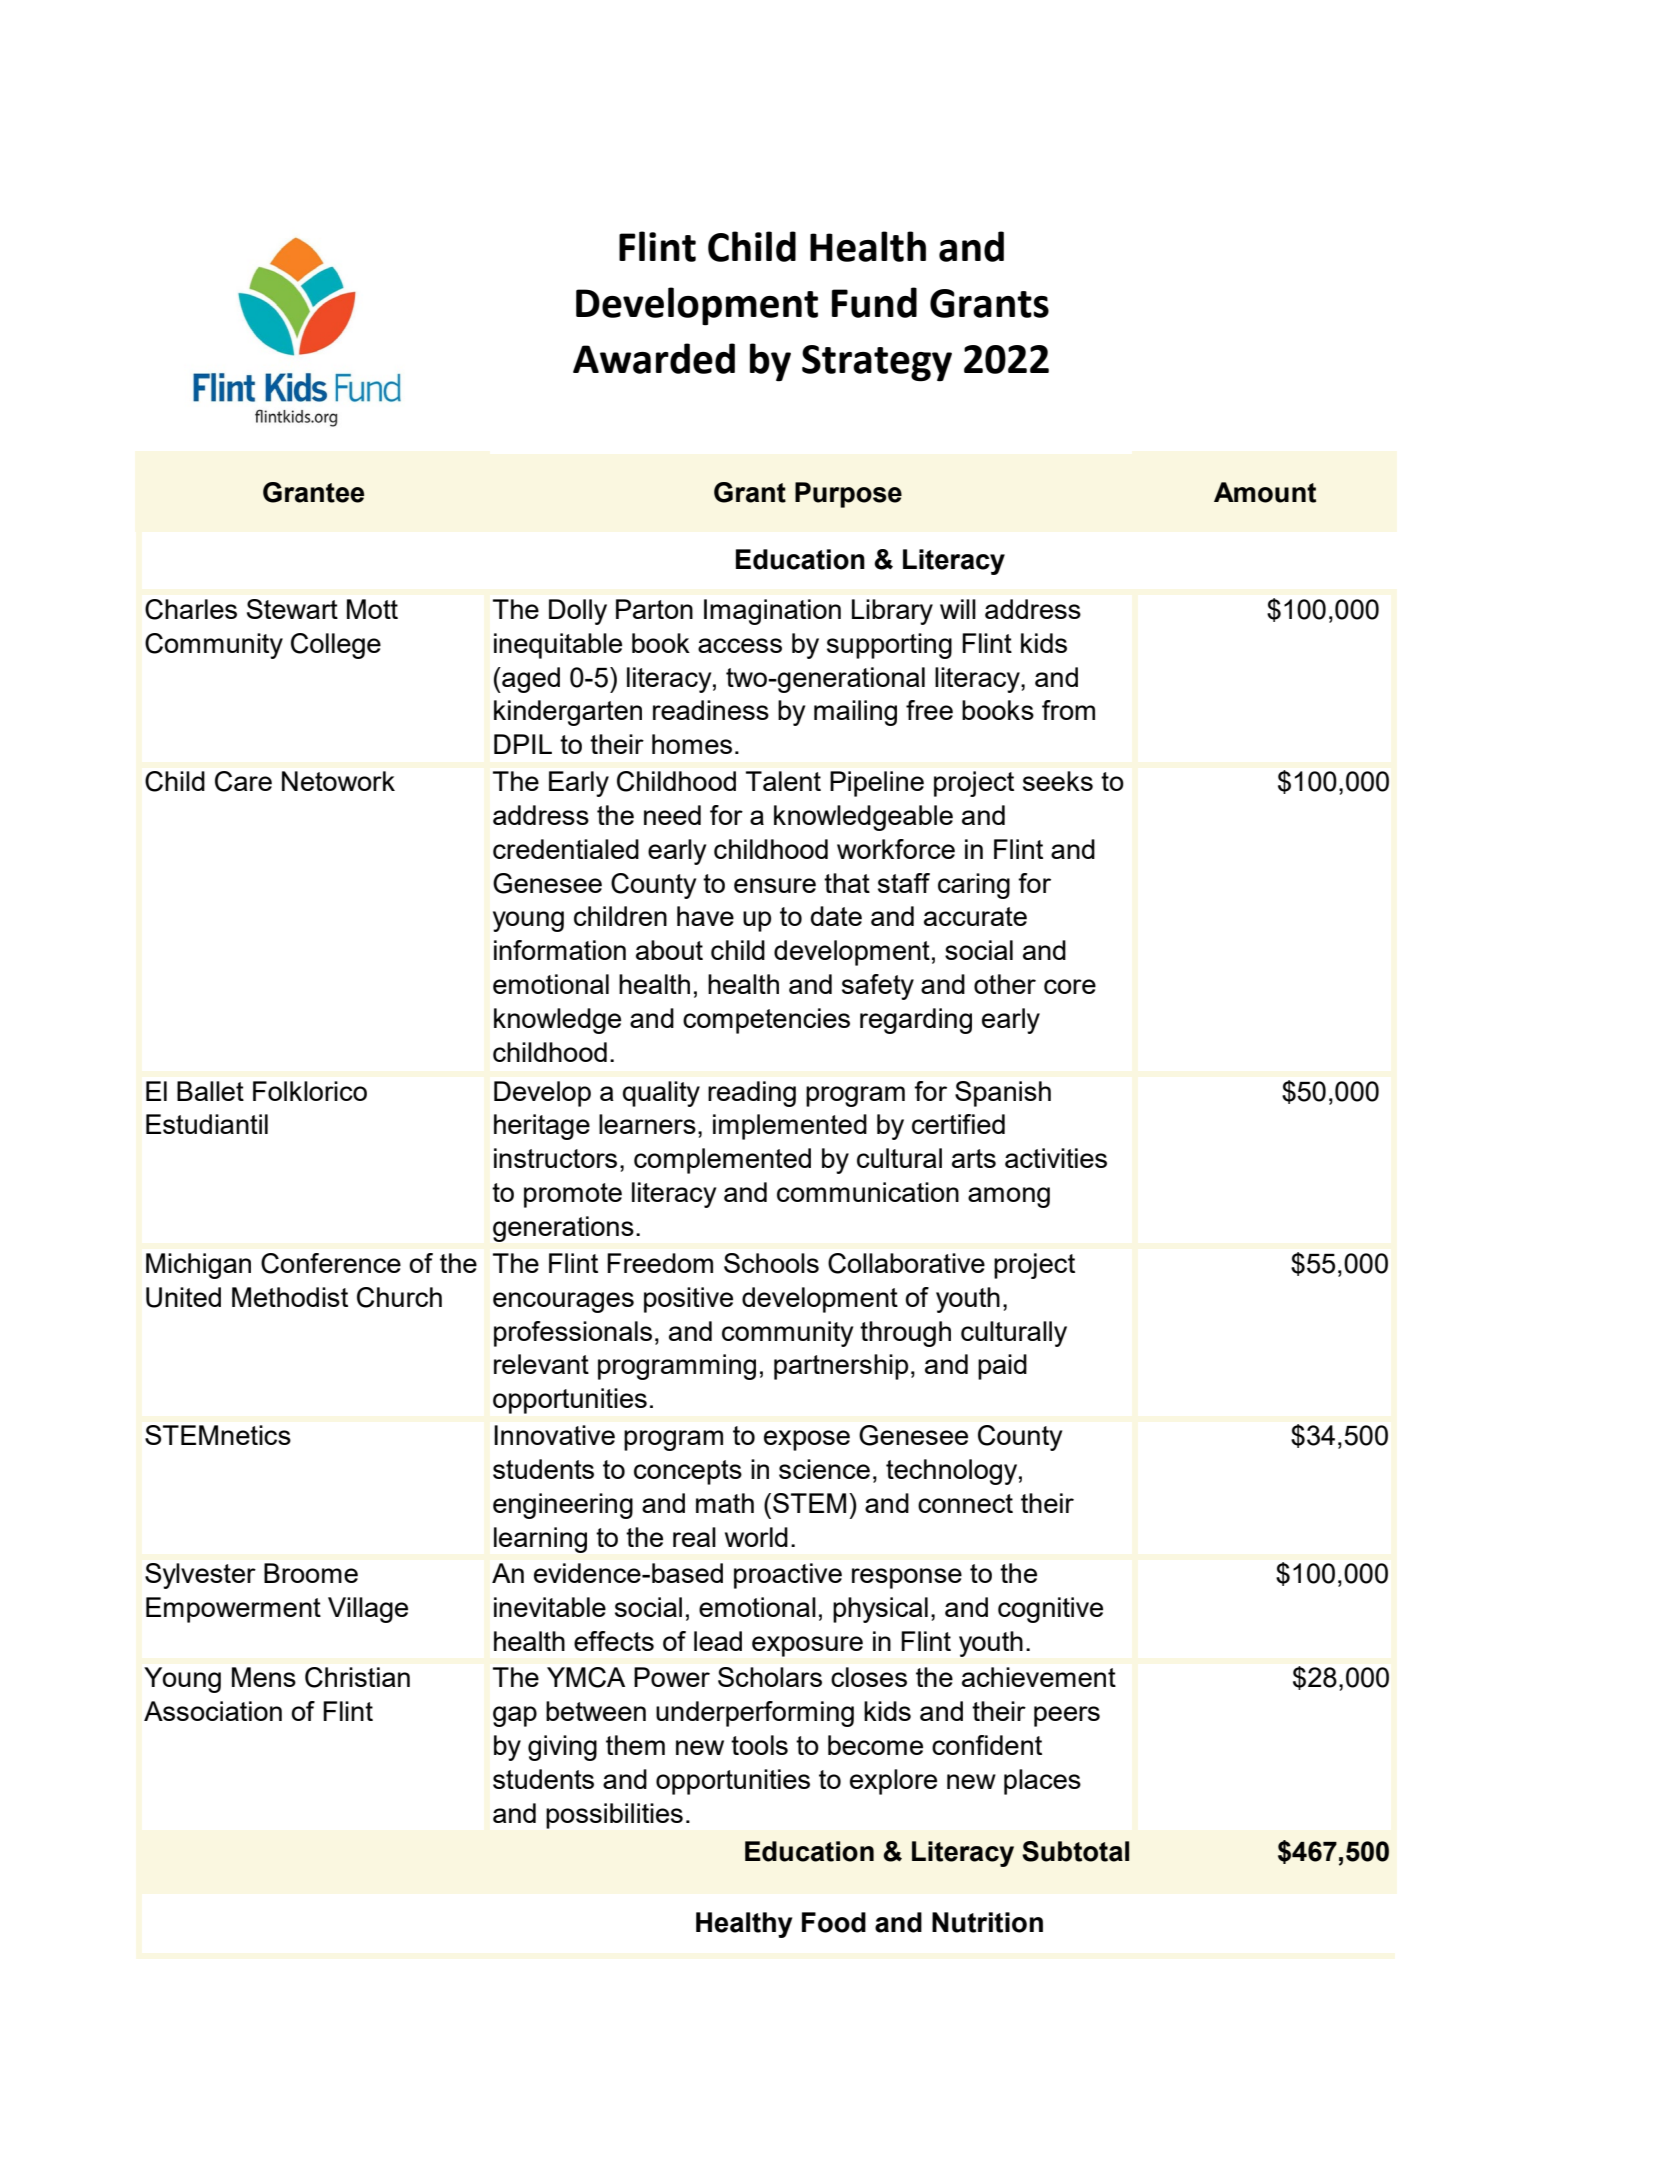  I want to click on reading, so click(752, 1094).
